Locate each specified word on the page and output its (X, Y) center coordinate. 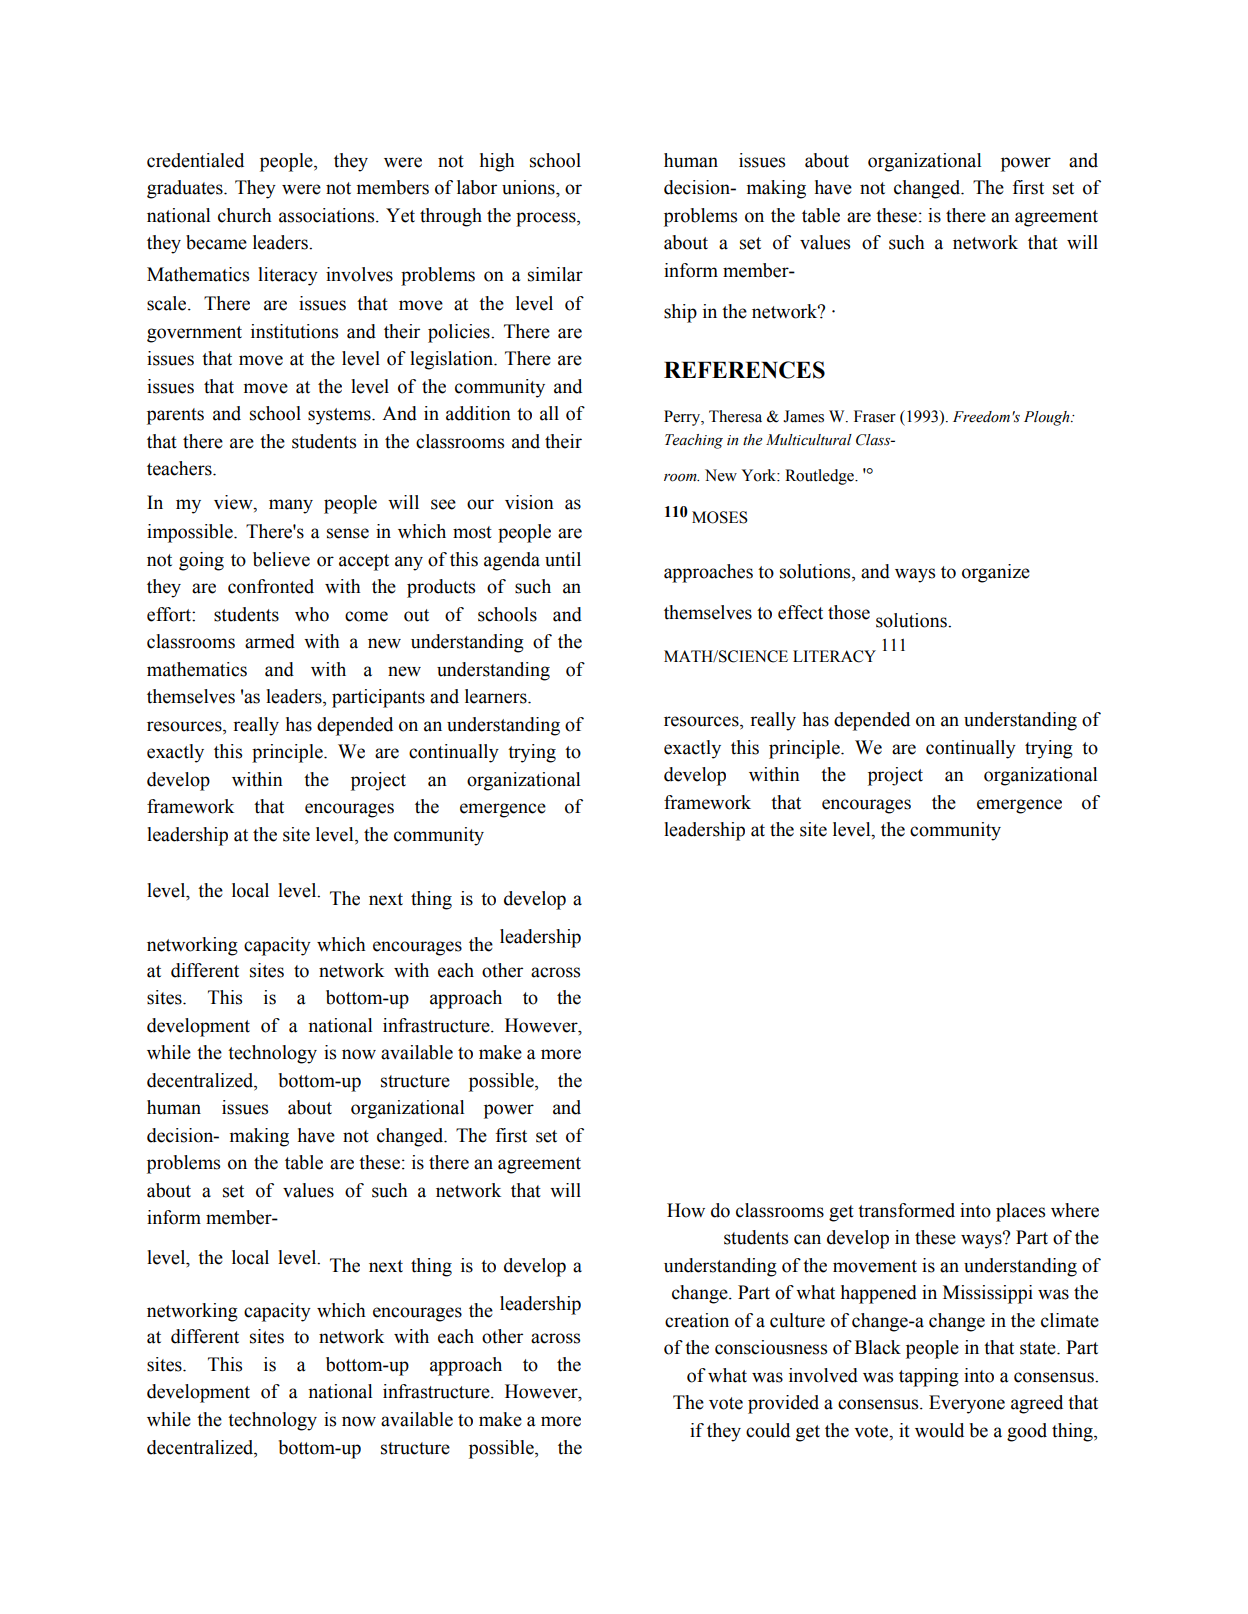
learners (497, 696)
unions (529, 187)
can (807, 1239)
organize (996, 573)
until (563, 559)
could (768, 1430)
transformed (906, 1210)
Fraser (875, 416)
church (245, 215)
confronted (271, 586)
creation (697, 1320)
